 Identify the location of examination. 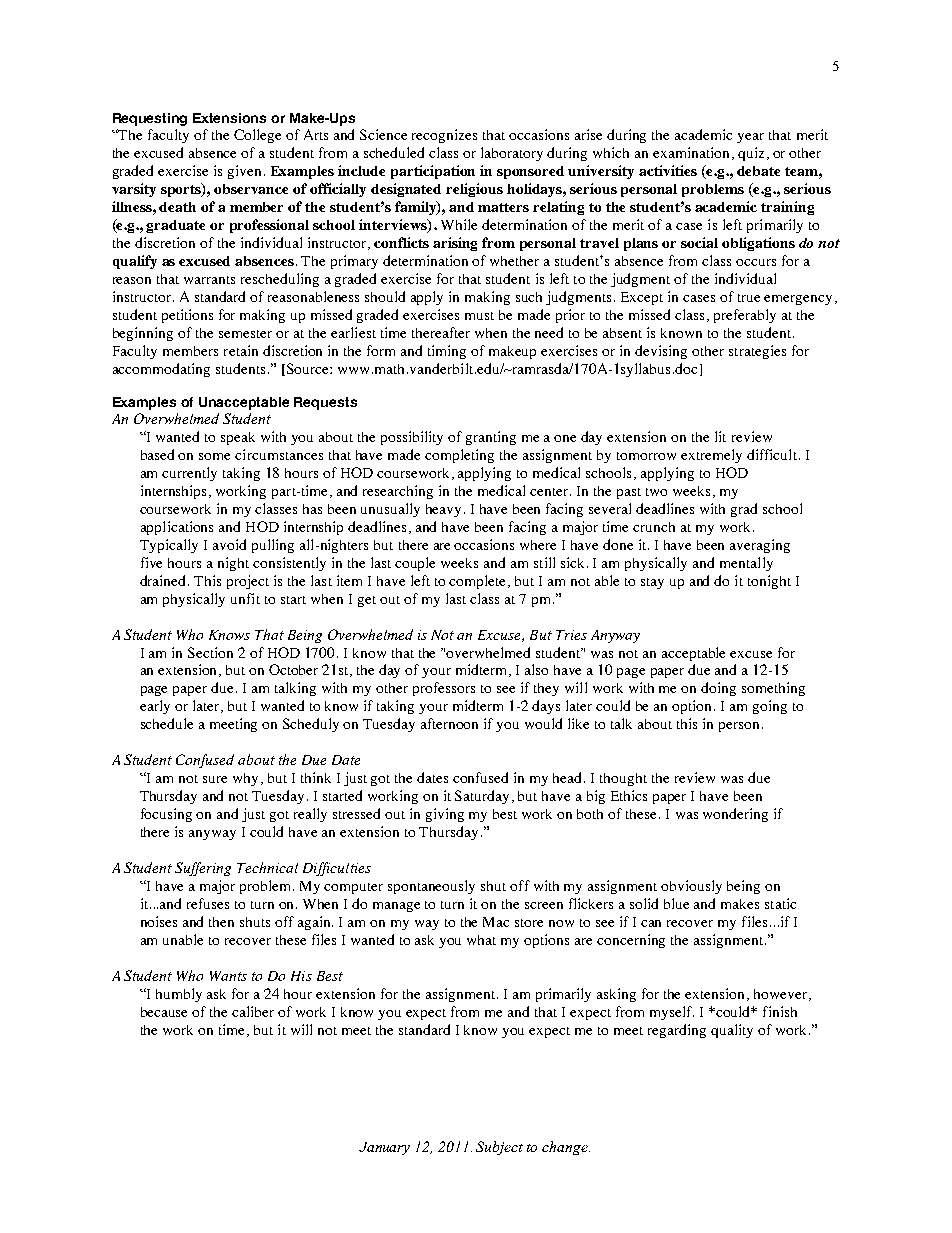
(691, 152).
